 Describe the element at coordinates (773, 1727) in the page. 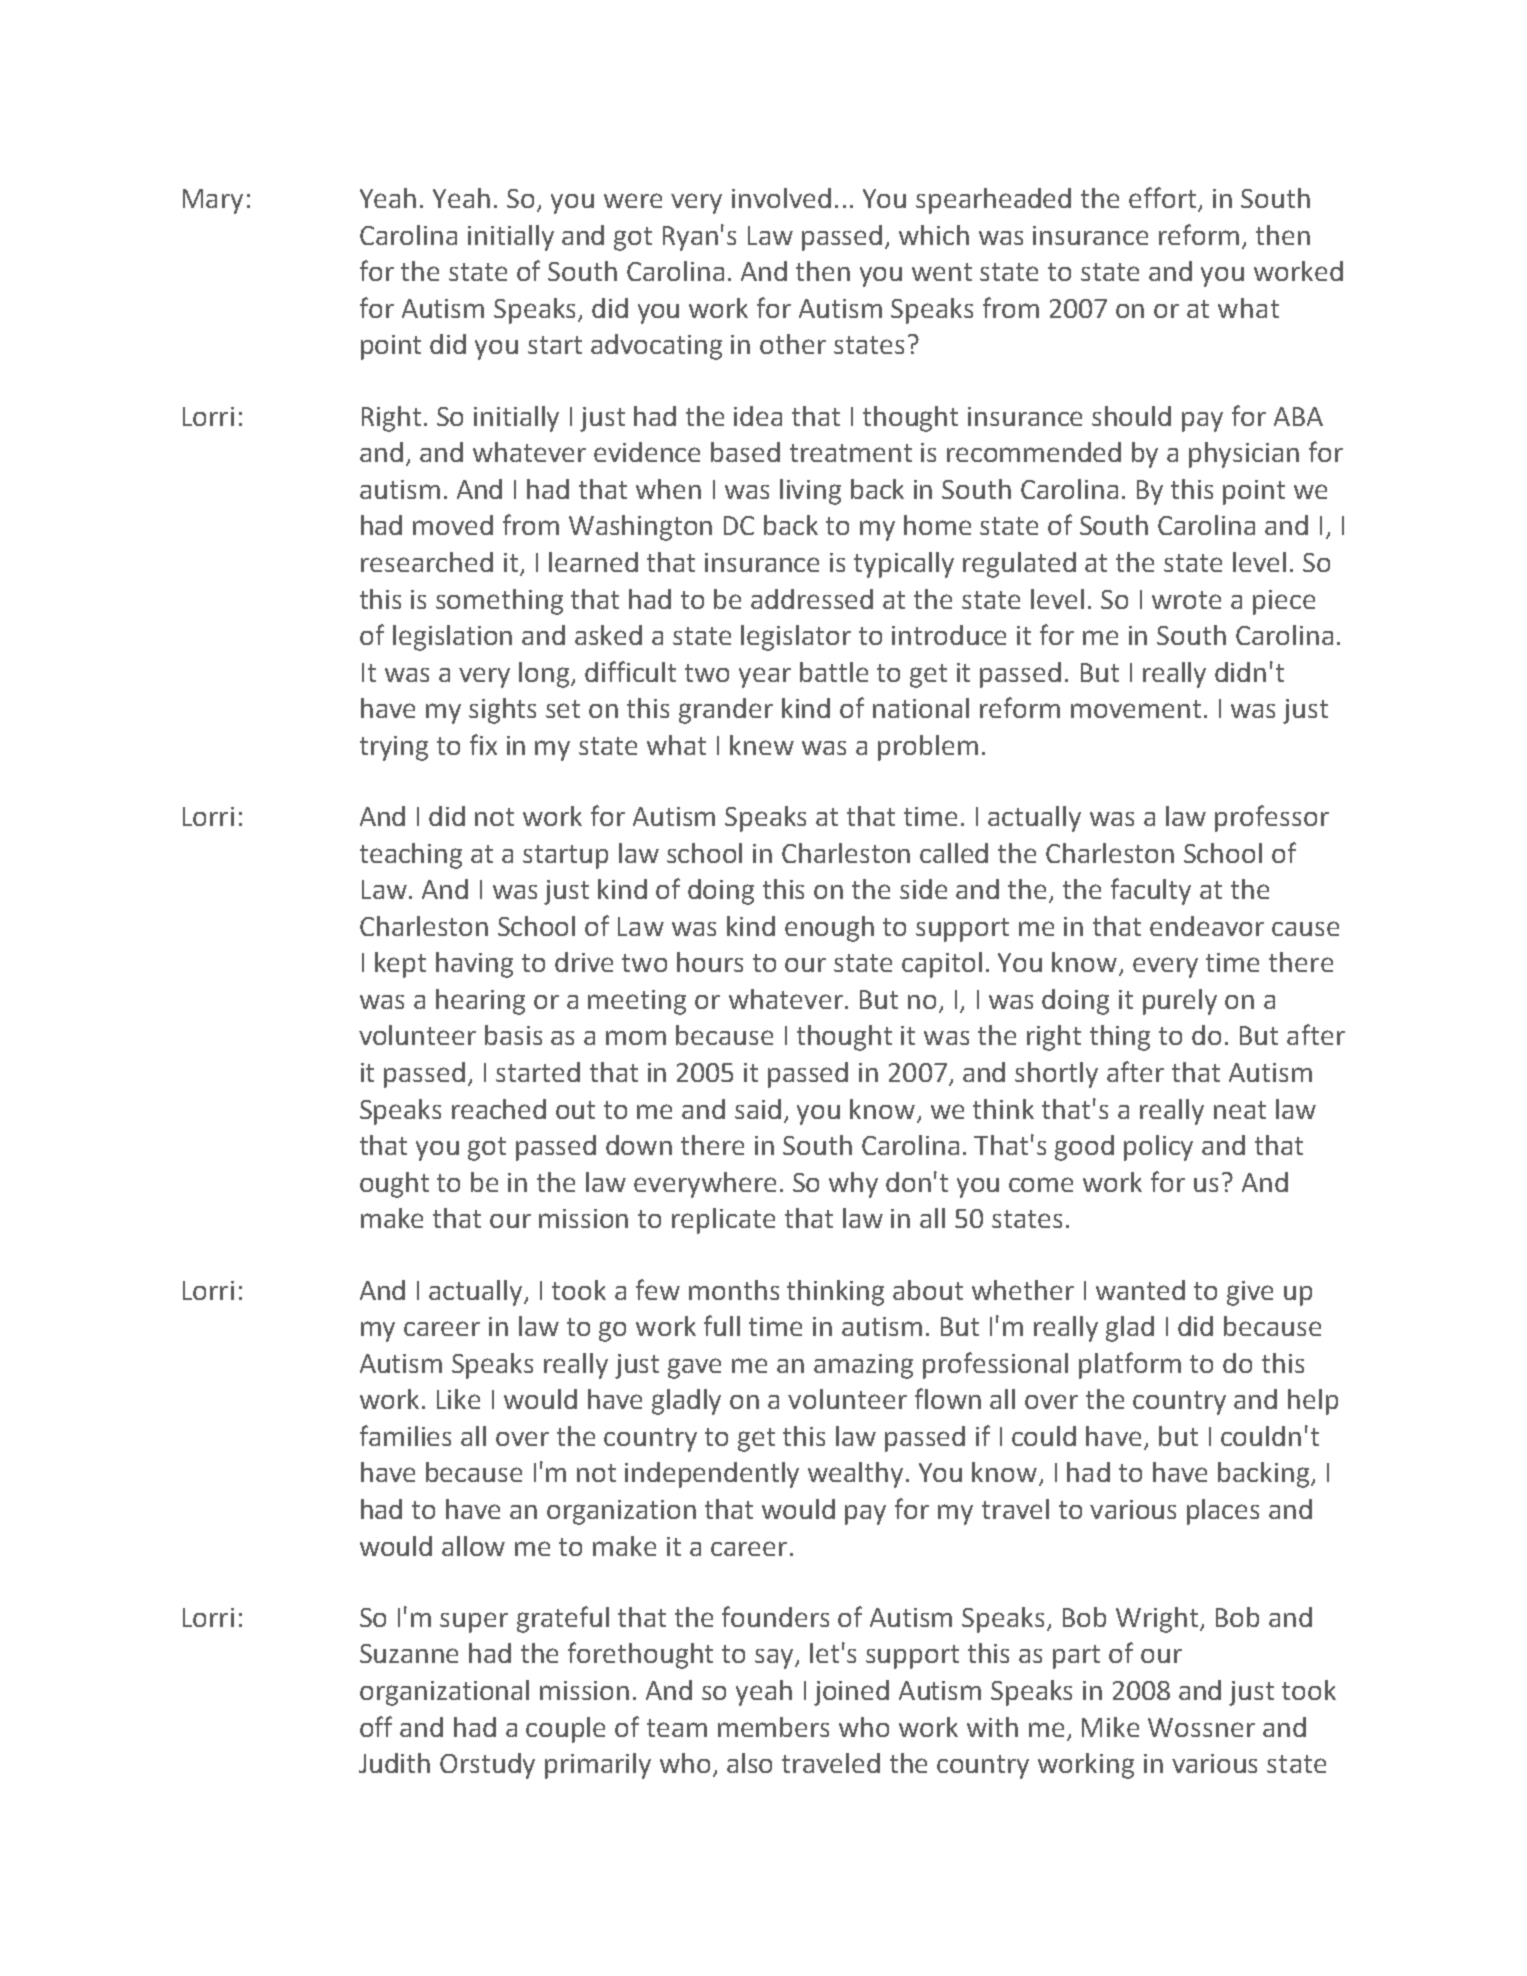

I see `members` at that location.
